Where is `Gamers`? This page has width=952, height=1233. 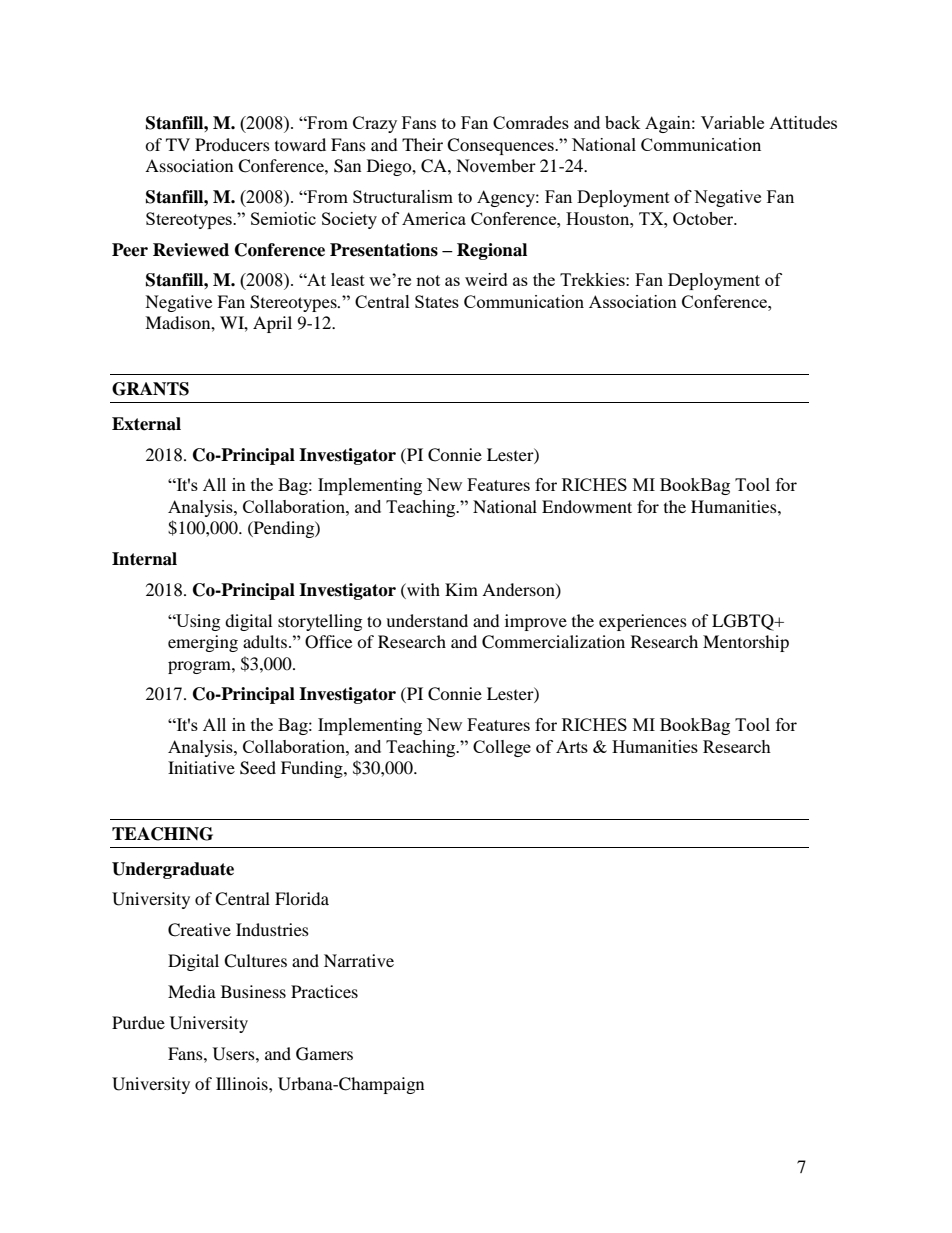 Gamers is located at coordinates (324, 1054).
